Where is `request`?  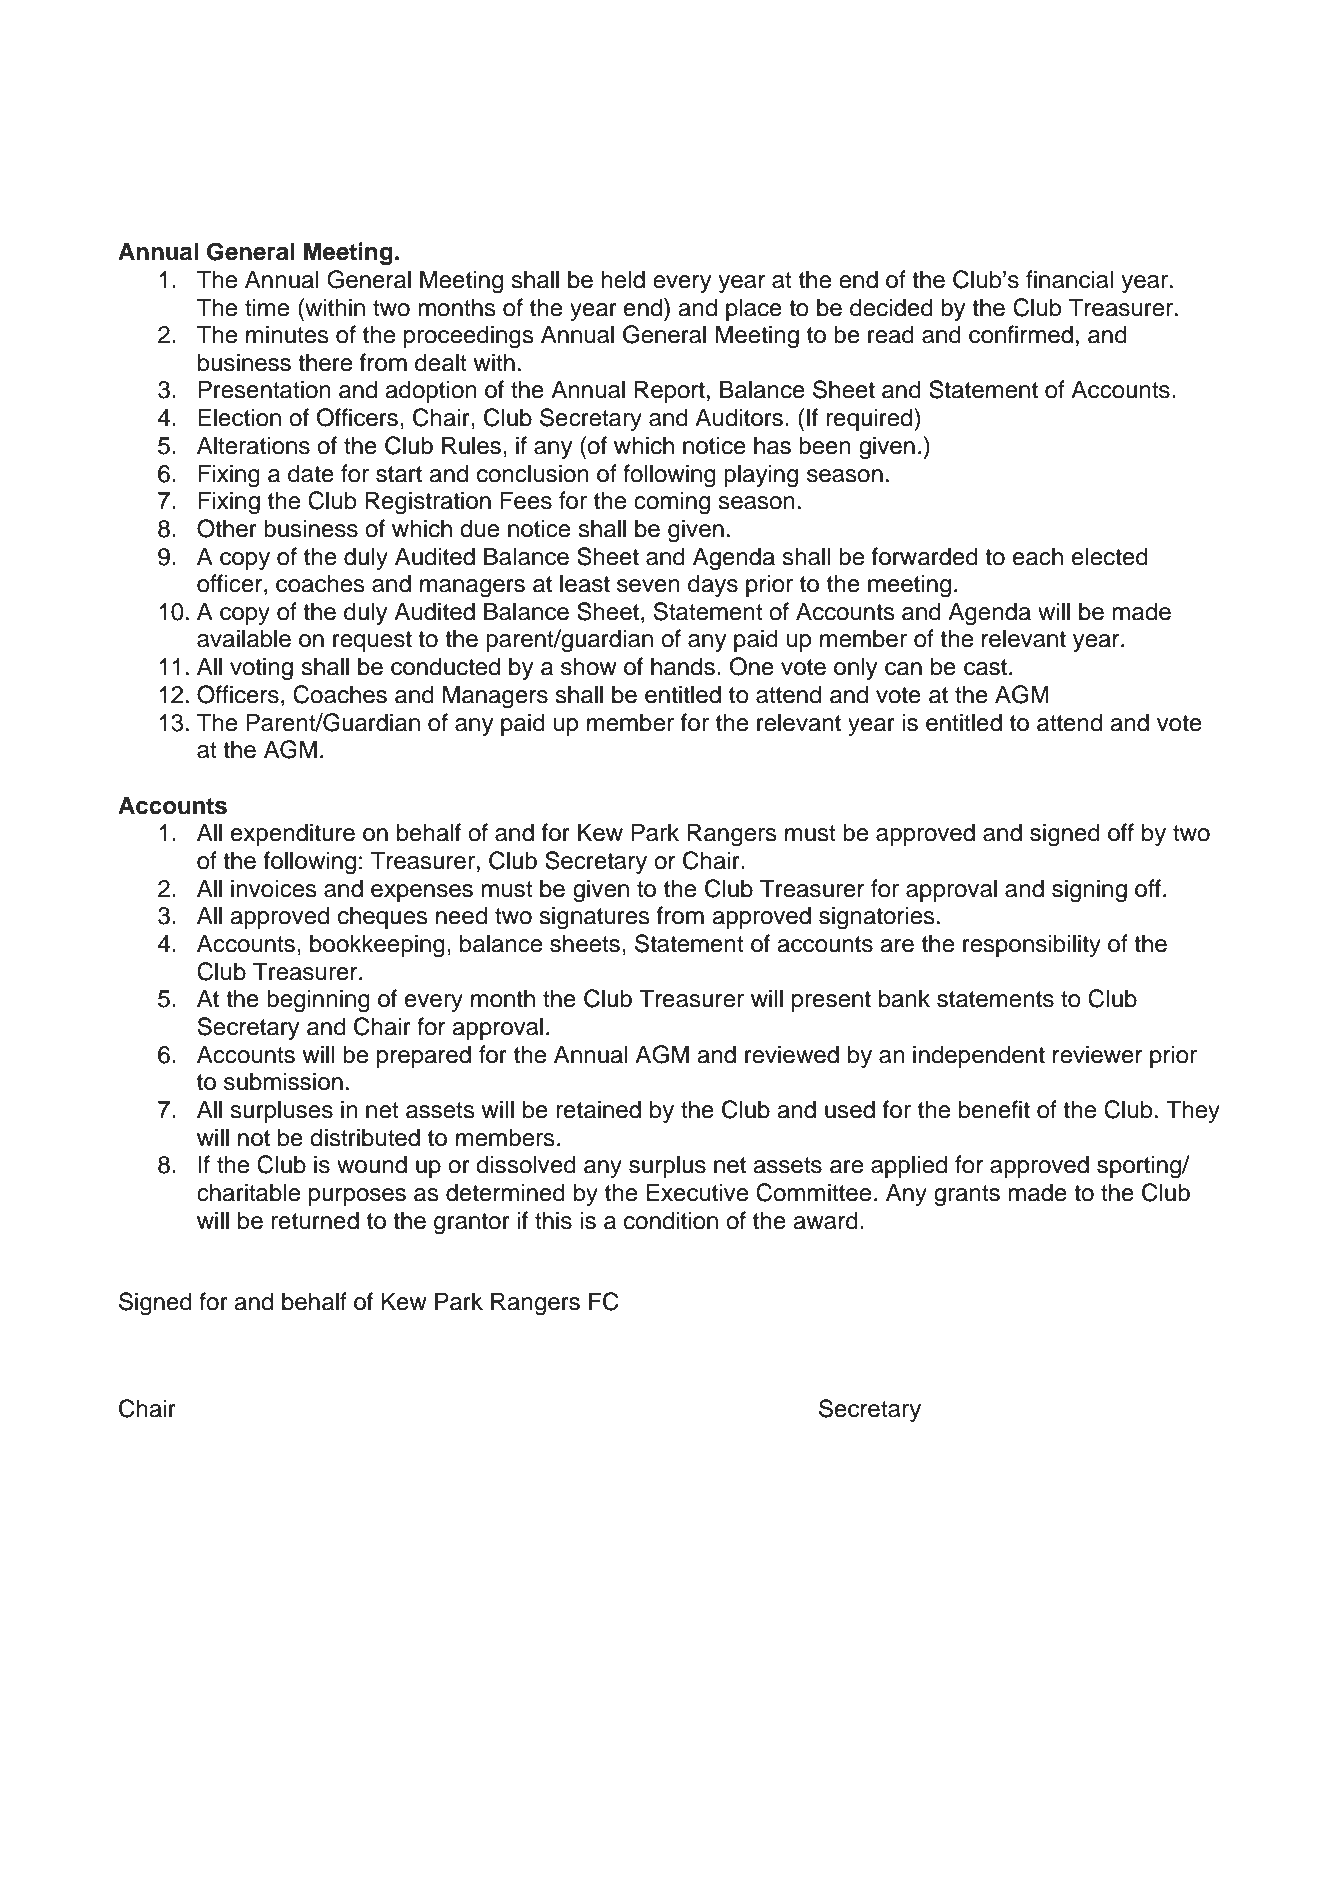 request is located at coordinates (372, 641).
